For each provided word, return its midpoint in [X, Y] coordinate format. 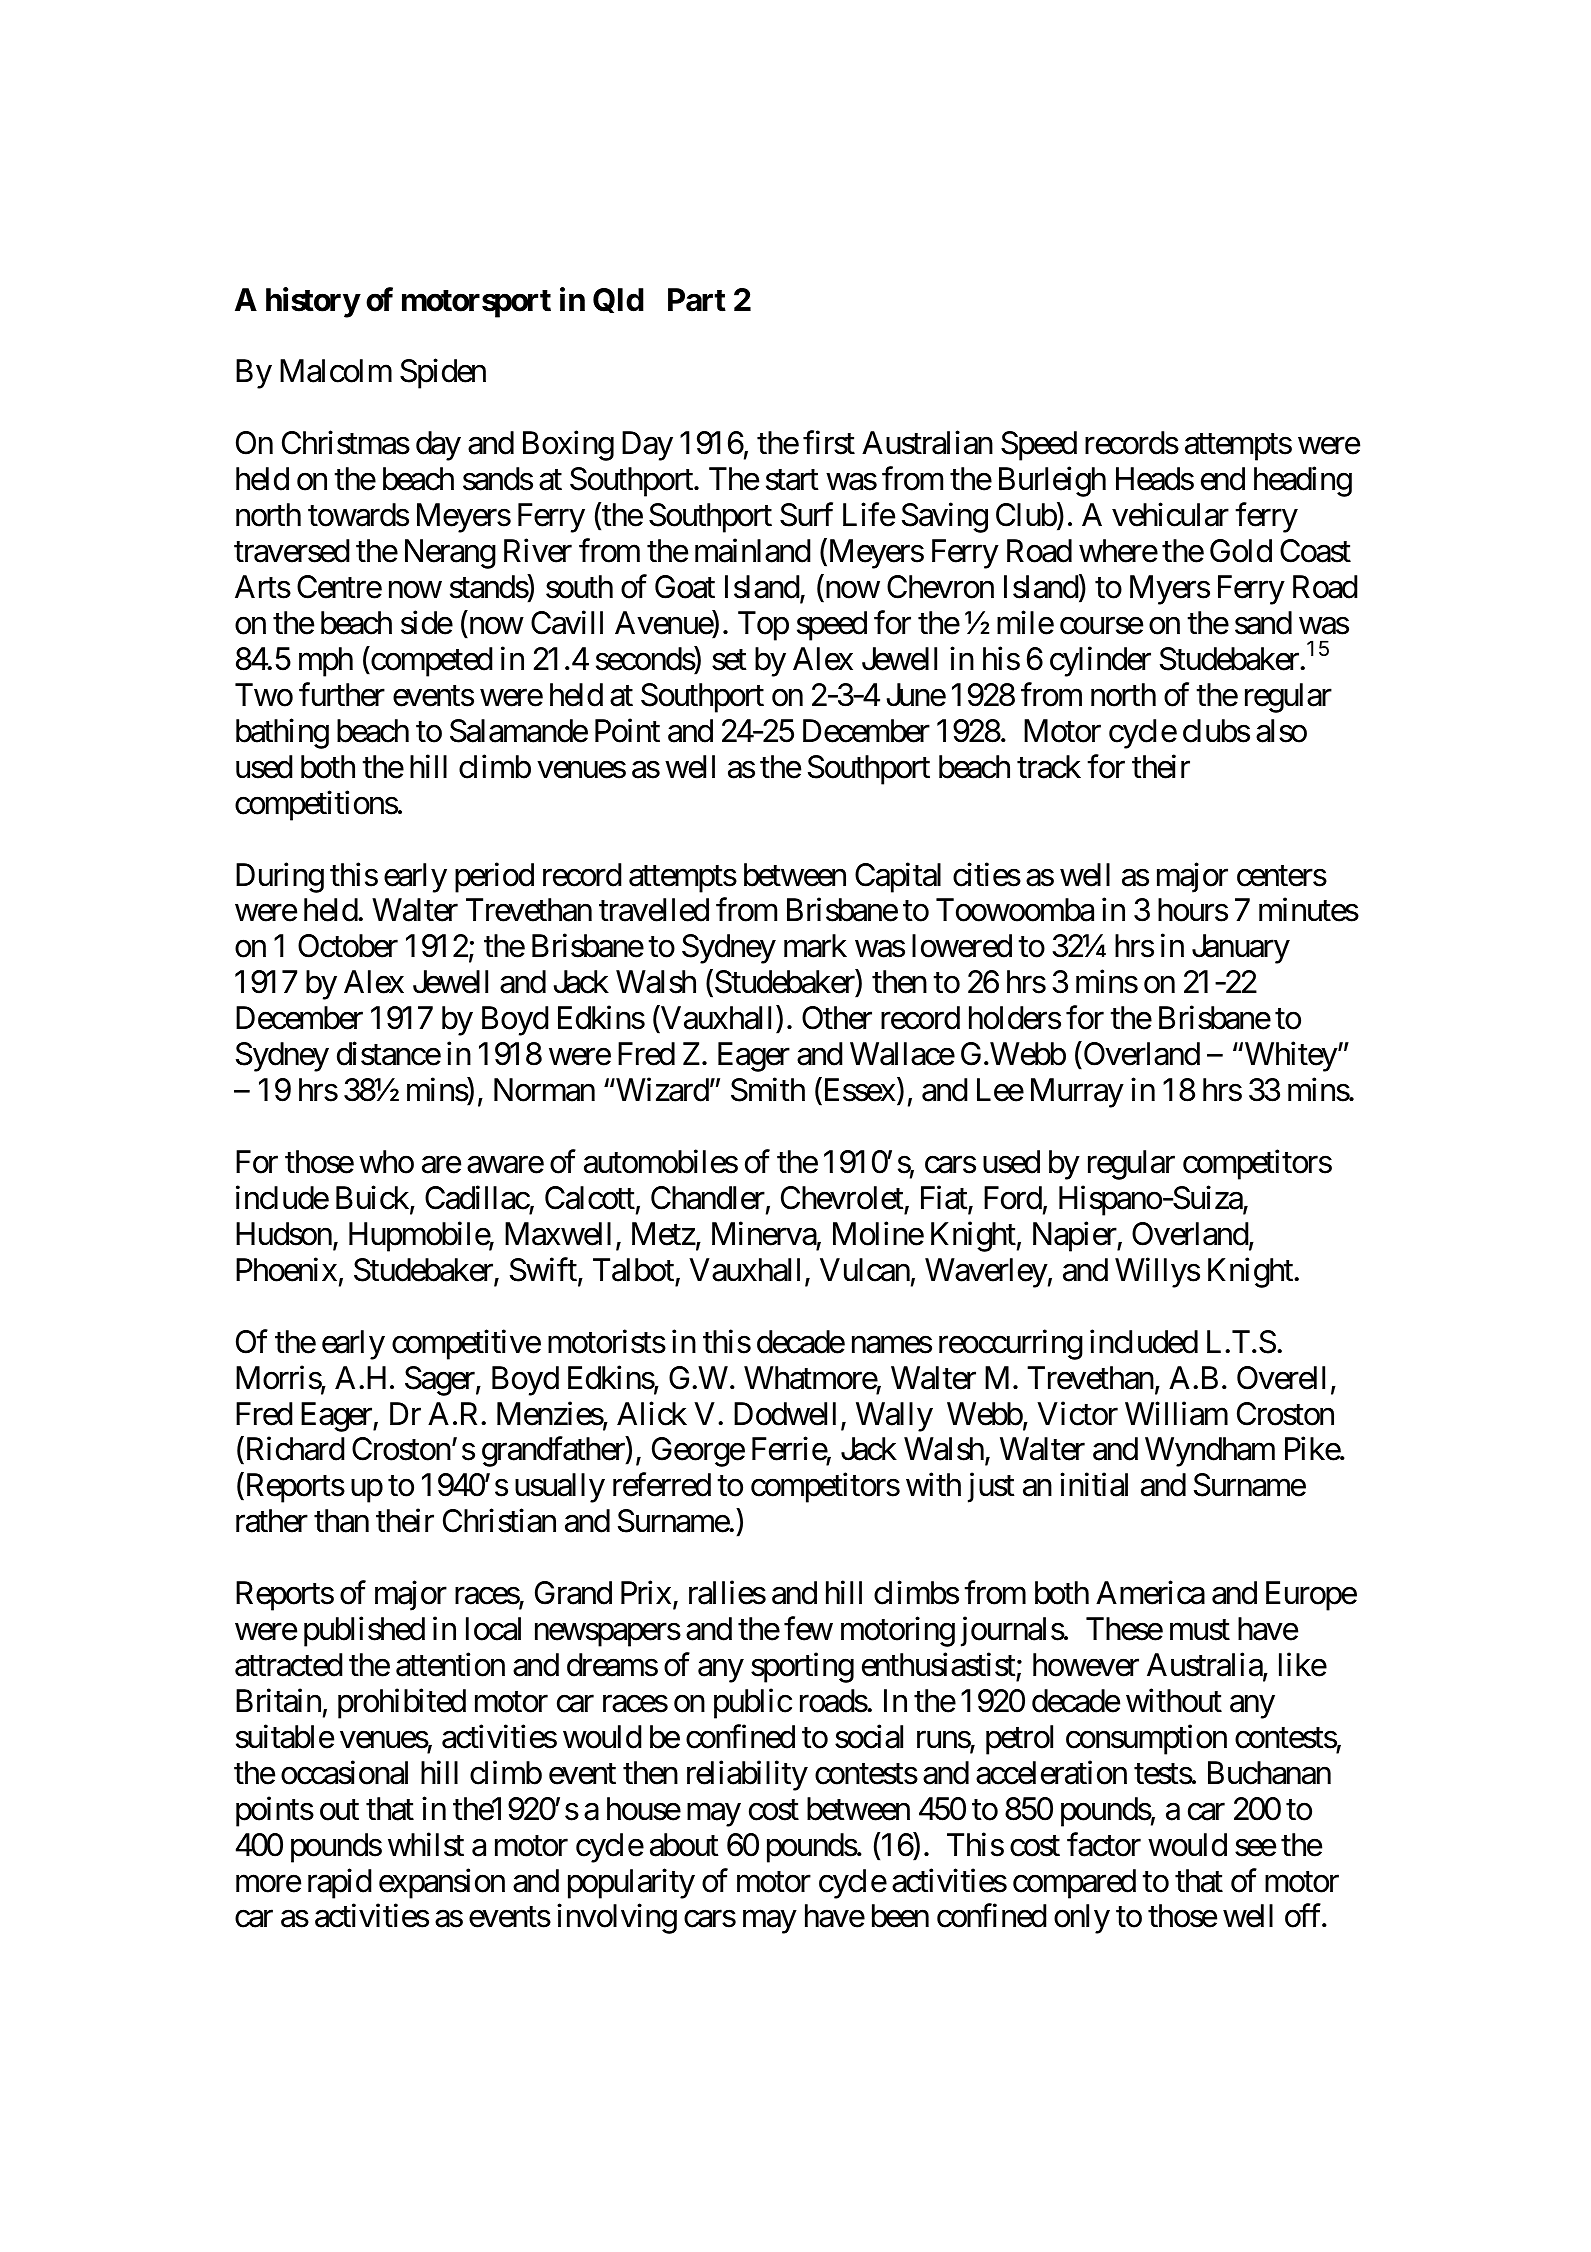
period [494, 877]
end [1223, 479]
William [1176, 1413]
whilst [426, 1844]
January [1241, 949]
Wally [894, 1417]
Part [697, 300]
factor [1104, 1844]
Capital [898, 877]
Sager [440, 1381]
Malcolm [336, 371]
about [684, 1845]
